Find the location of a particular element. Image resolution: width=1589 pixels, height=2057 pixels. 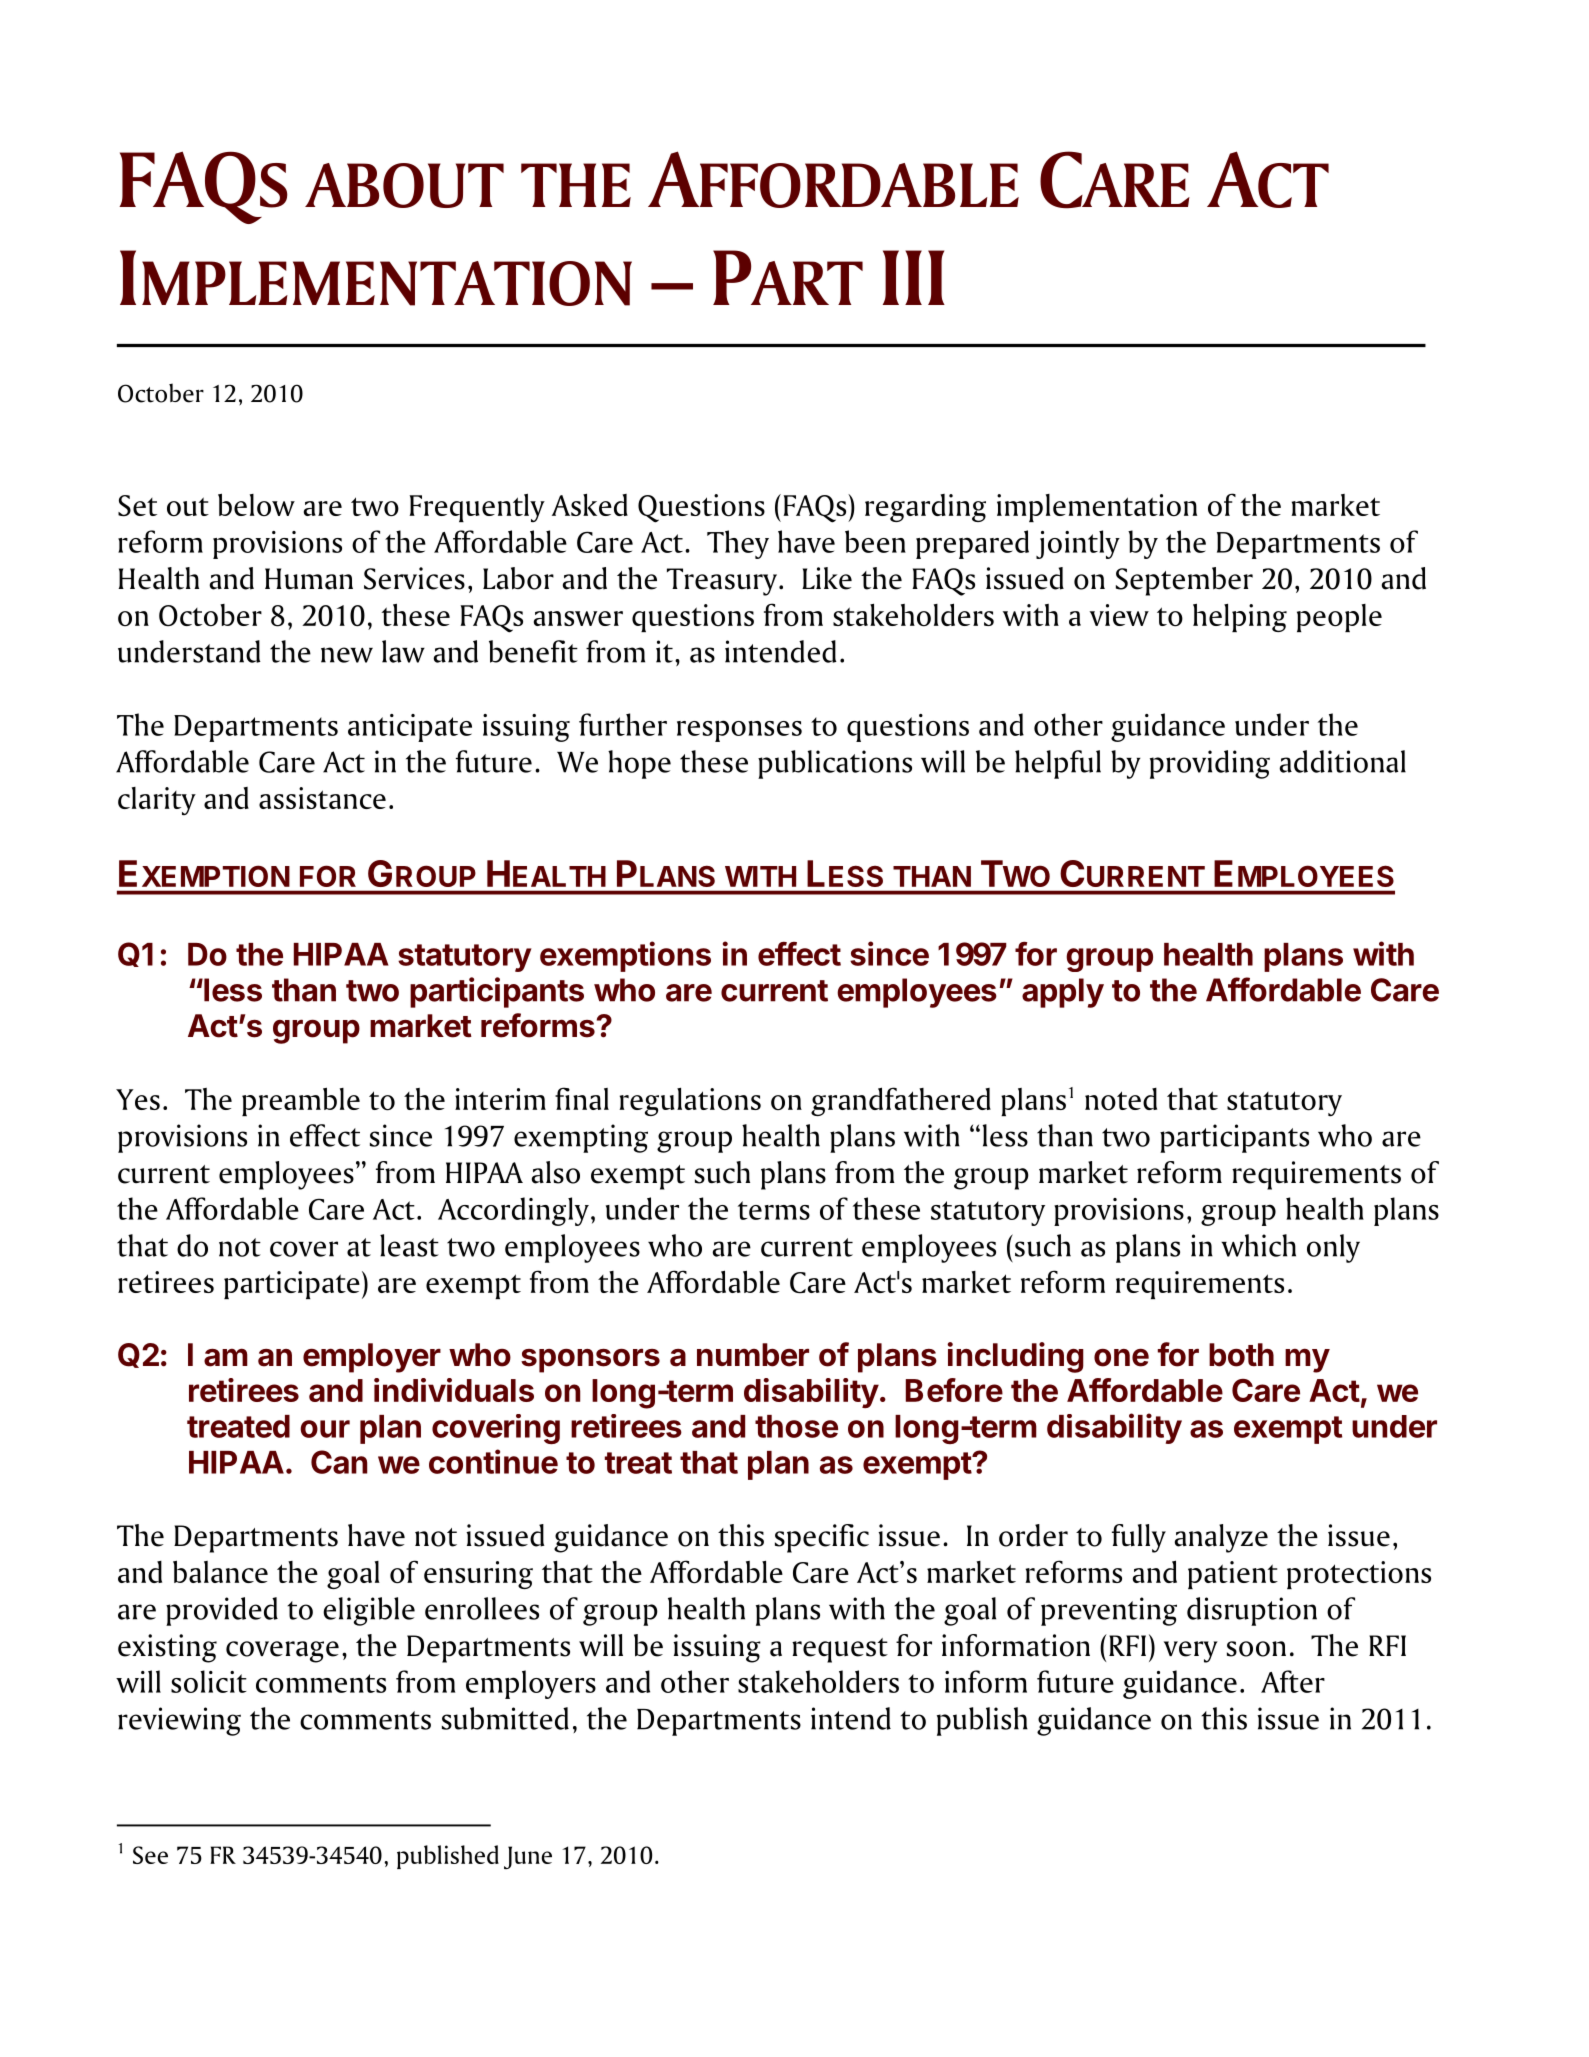

jointly is located at coordinates (1078, 544).
